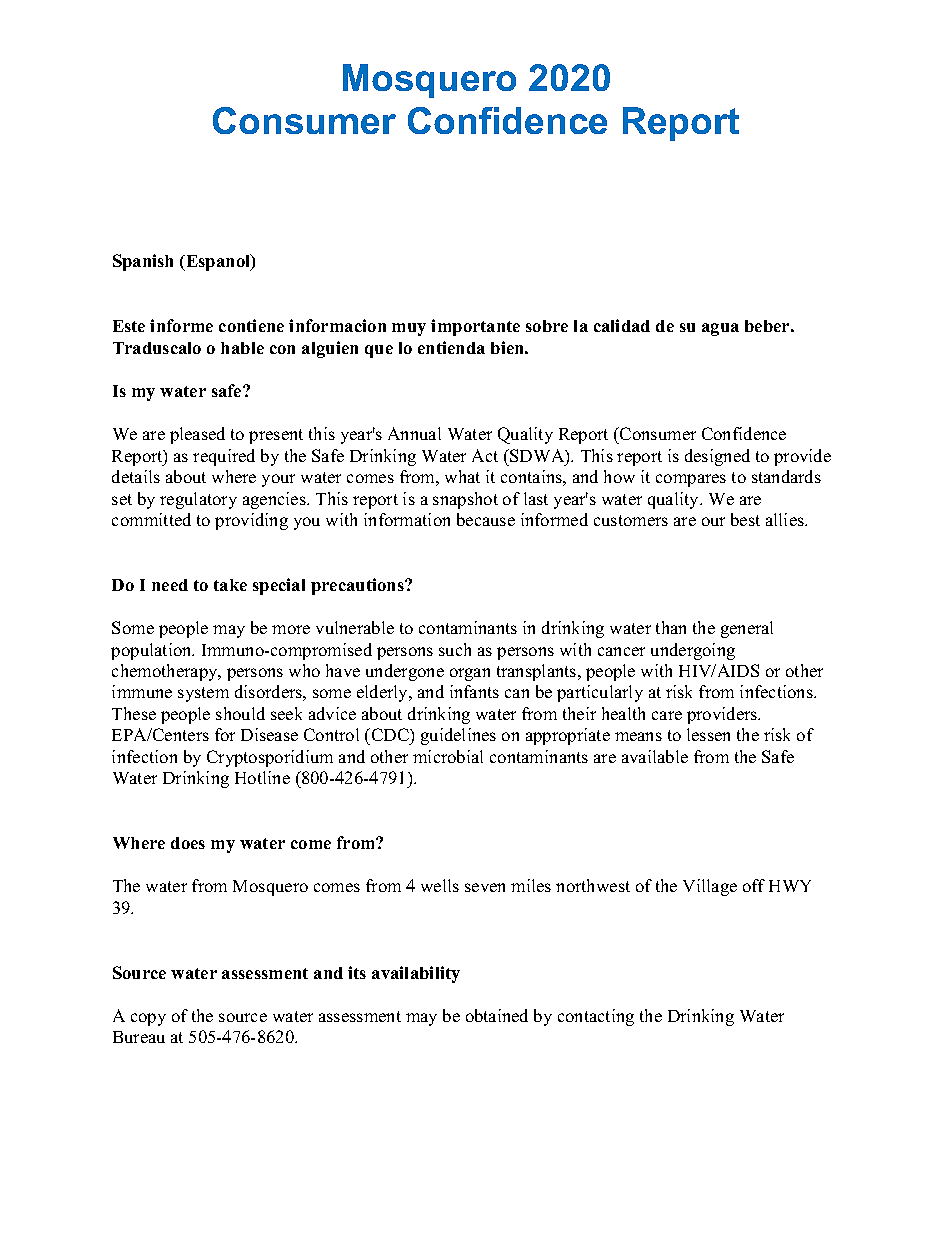 Image resolution: width=952 pixels, height=1233 pixels. I want to click on population, so click(152, 651).
